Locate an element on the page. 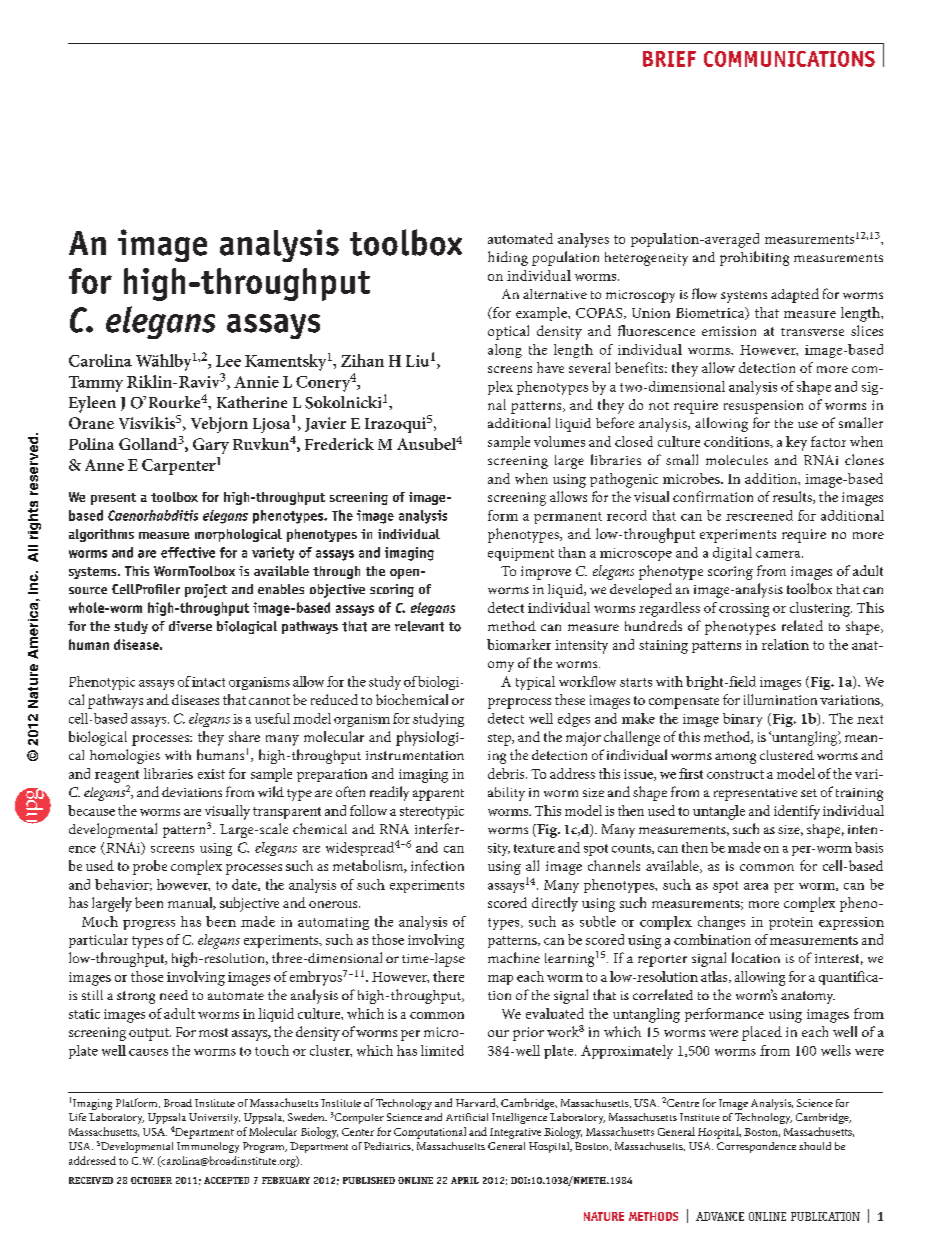  april is located at coordinates (465, 1180).
